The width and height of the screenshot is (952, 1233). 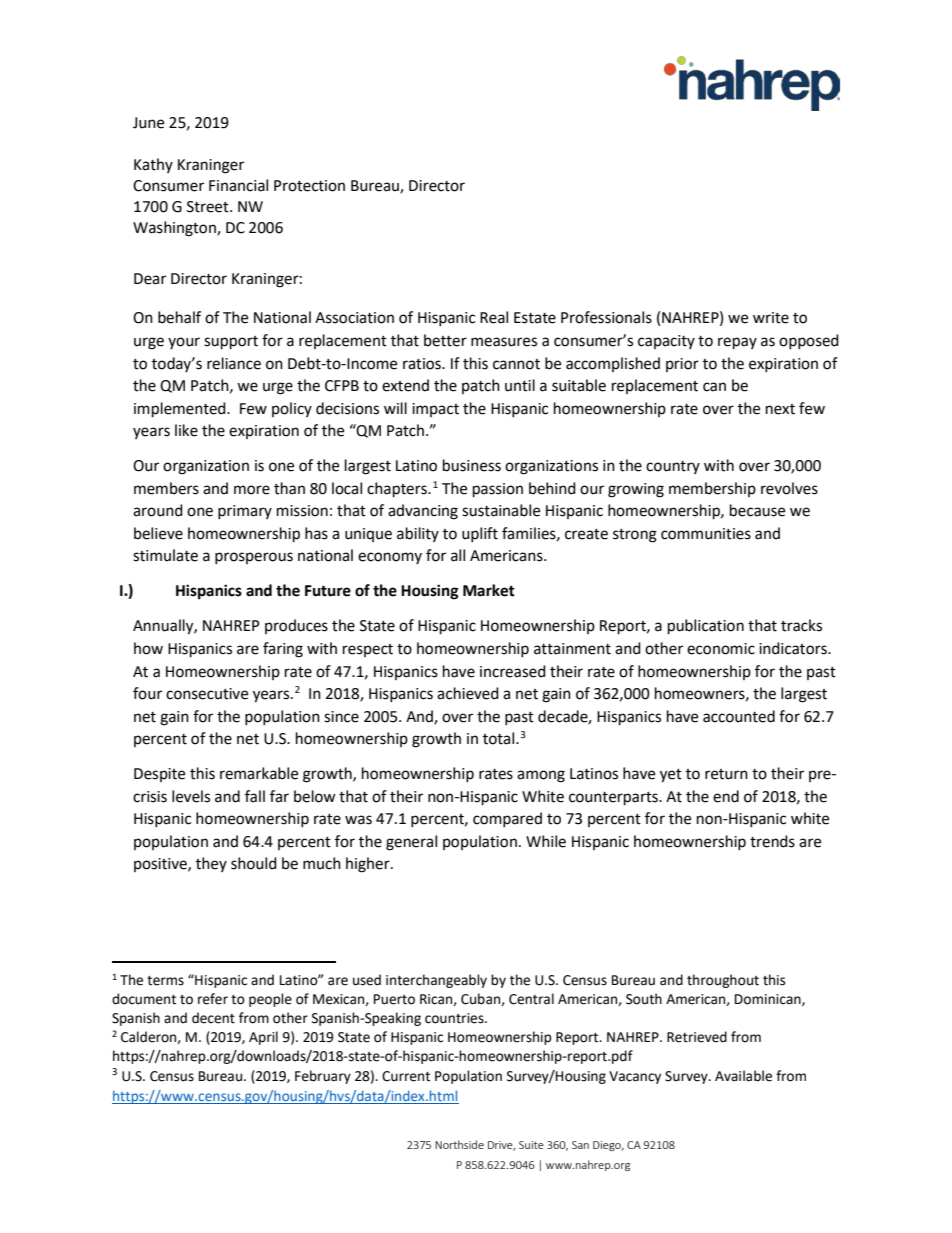 What do you see at coordinates (771, 318) in the screenshot?
I see `write` at bounding box center [771, 318].
